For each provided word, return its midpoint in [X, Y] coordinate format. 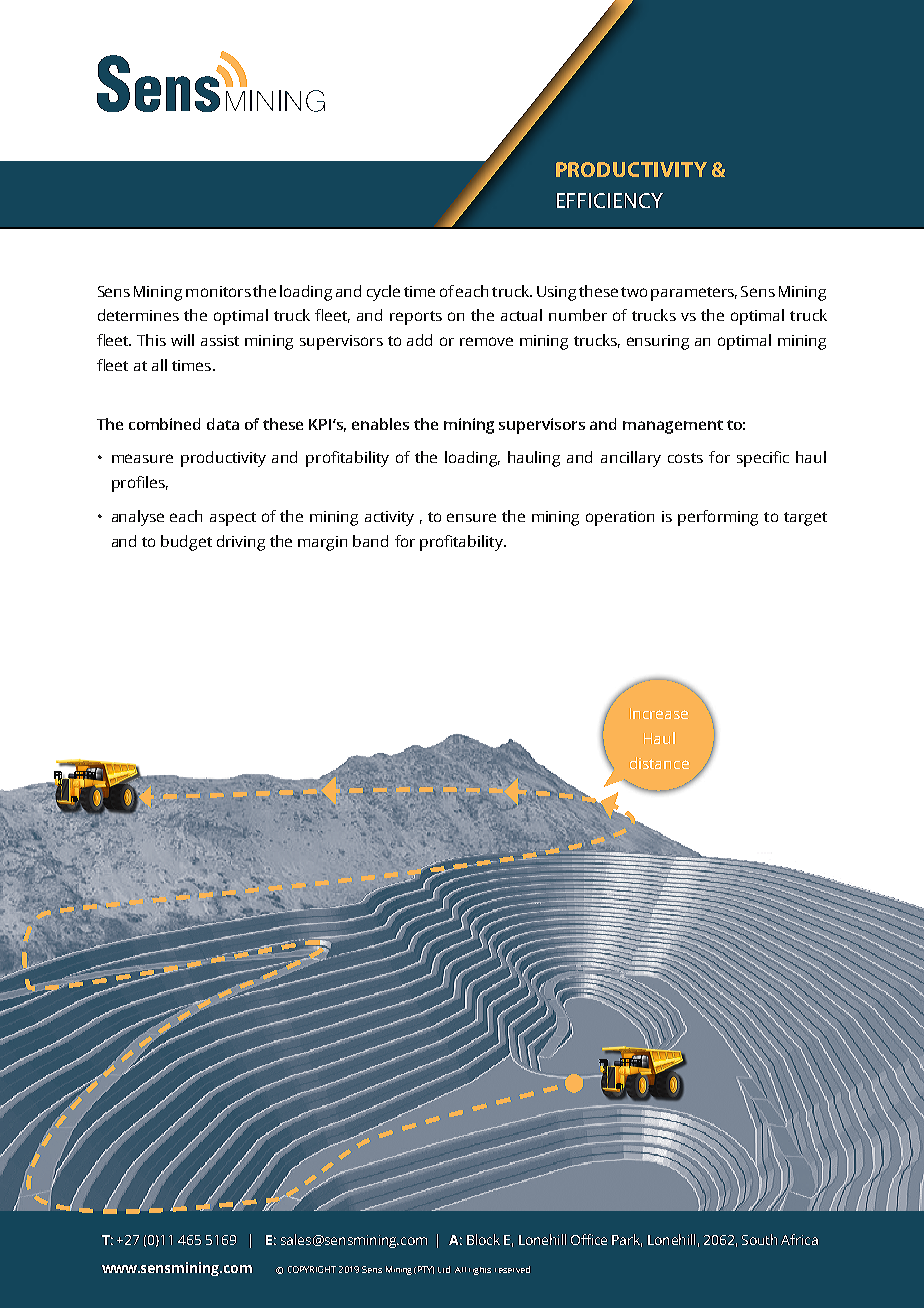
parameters [694, 294]
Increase [659, 713]
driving [241, 543]
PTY [426, 1270]
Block [483, 1239]
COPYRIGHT [312, 1269]
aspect [233, 519]
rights [480, 1271]
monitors [218, 291]
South [759, 1239]
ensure [471, 517]
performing [718, 518]
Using [556, 293]
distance [659, 763]
